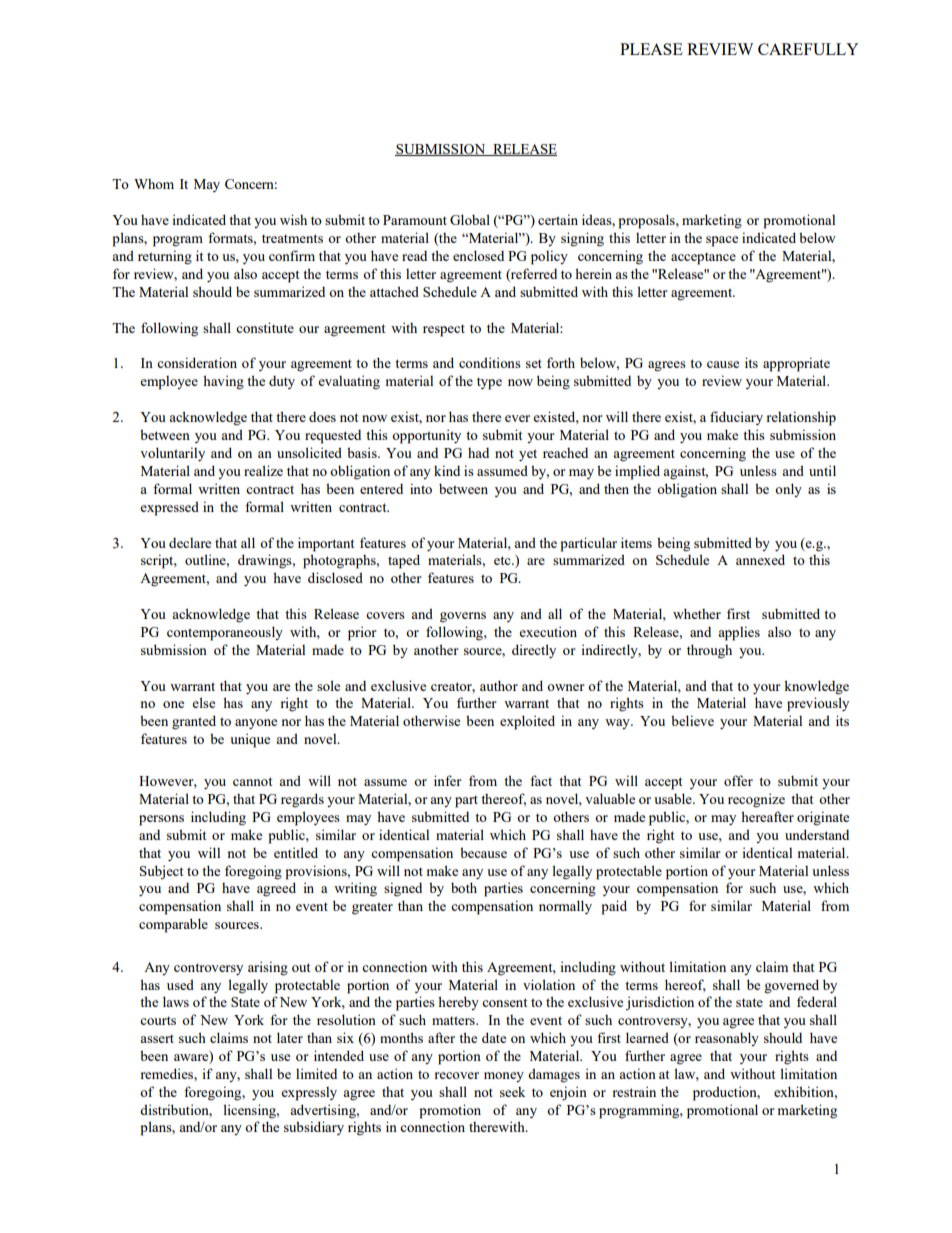  What do you see at coordinates (727, 1039) in the screenshot?
I see `reasonably` at bounding box center [727, 1039].
